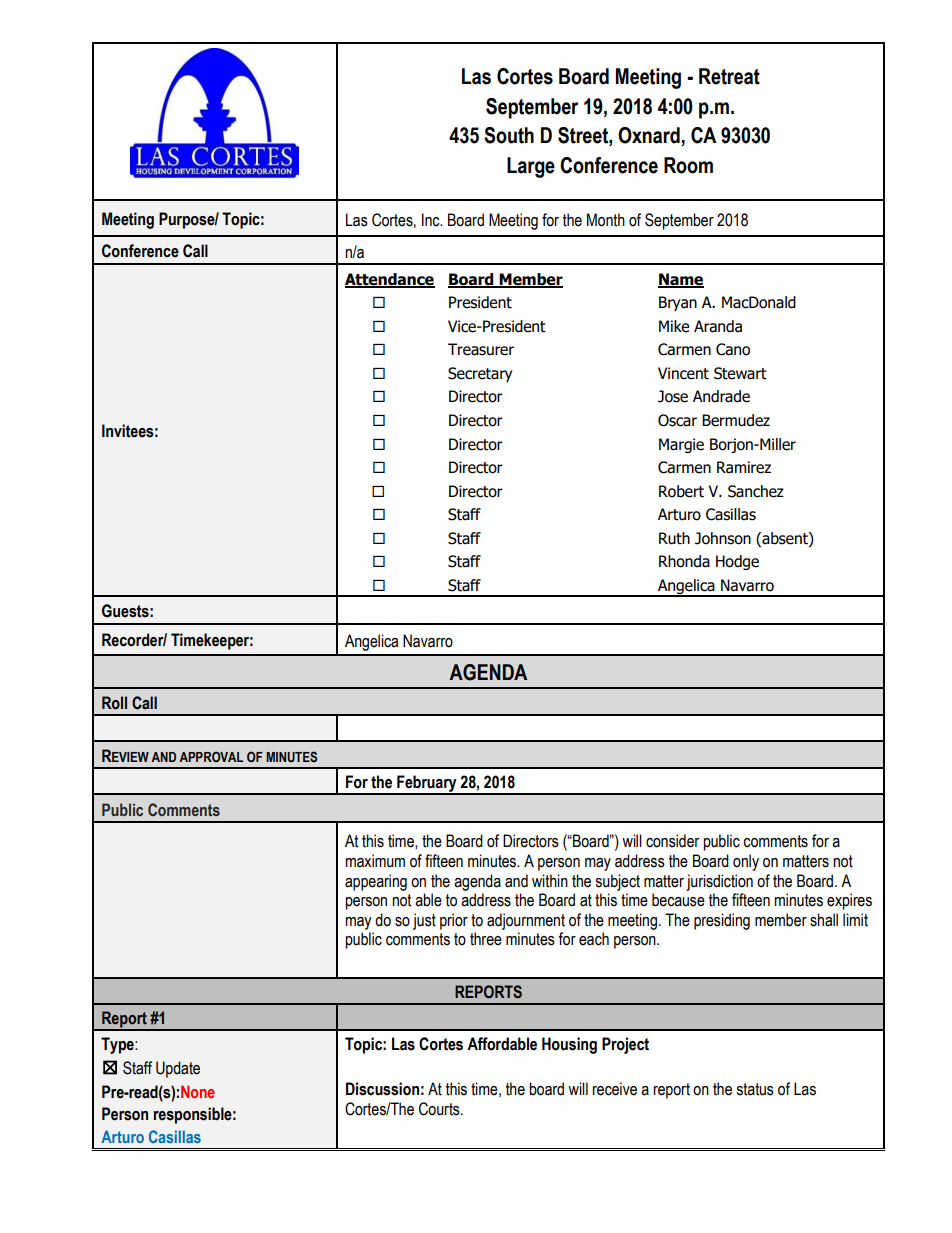 Image resolution: width=952 pixels, height=1233 pixels. I want to click on Update, so click(178, 1069).
